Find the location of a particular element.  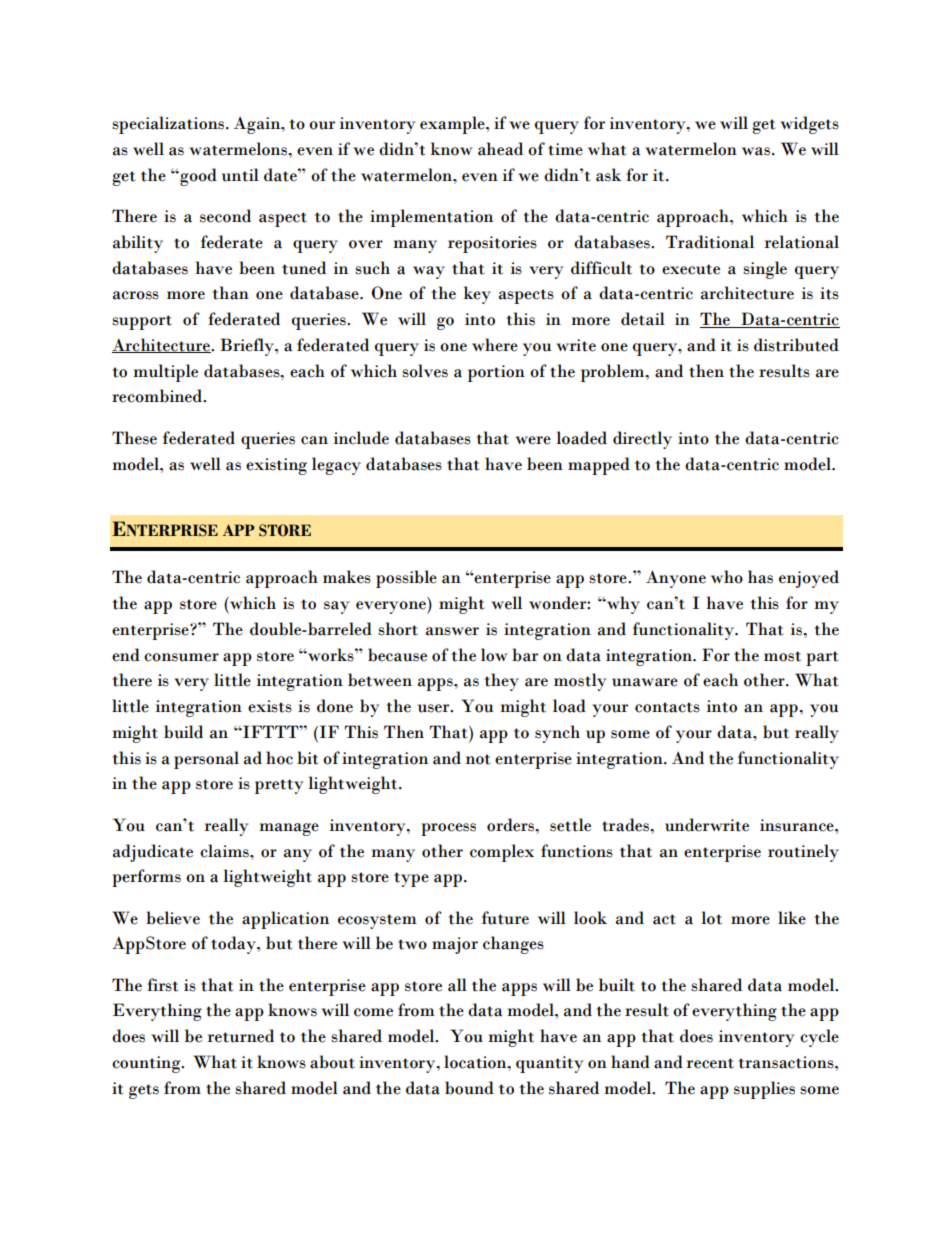

contacts is located at coordinates (667, 707).
